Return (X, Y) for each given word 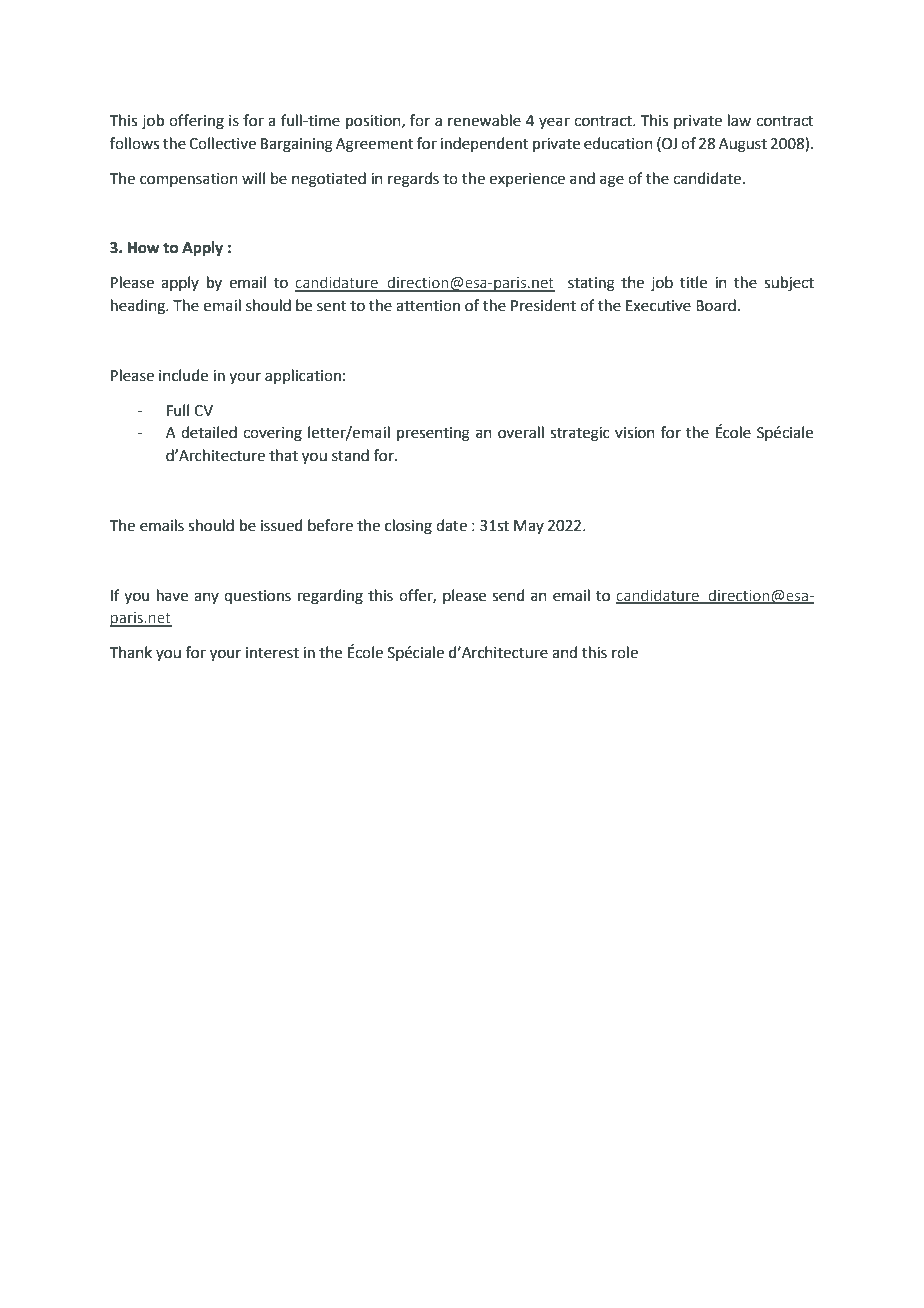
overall (521, 432)
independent (484, 144)
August (743, 145)
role (625, 652)
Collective (222, 143)
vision (635, 433)
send (508, 595)
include (183, 375)
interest (272, 653)
